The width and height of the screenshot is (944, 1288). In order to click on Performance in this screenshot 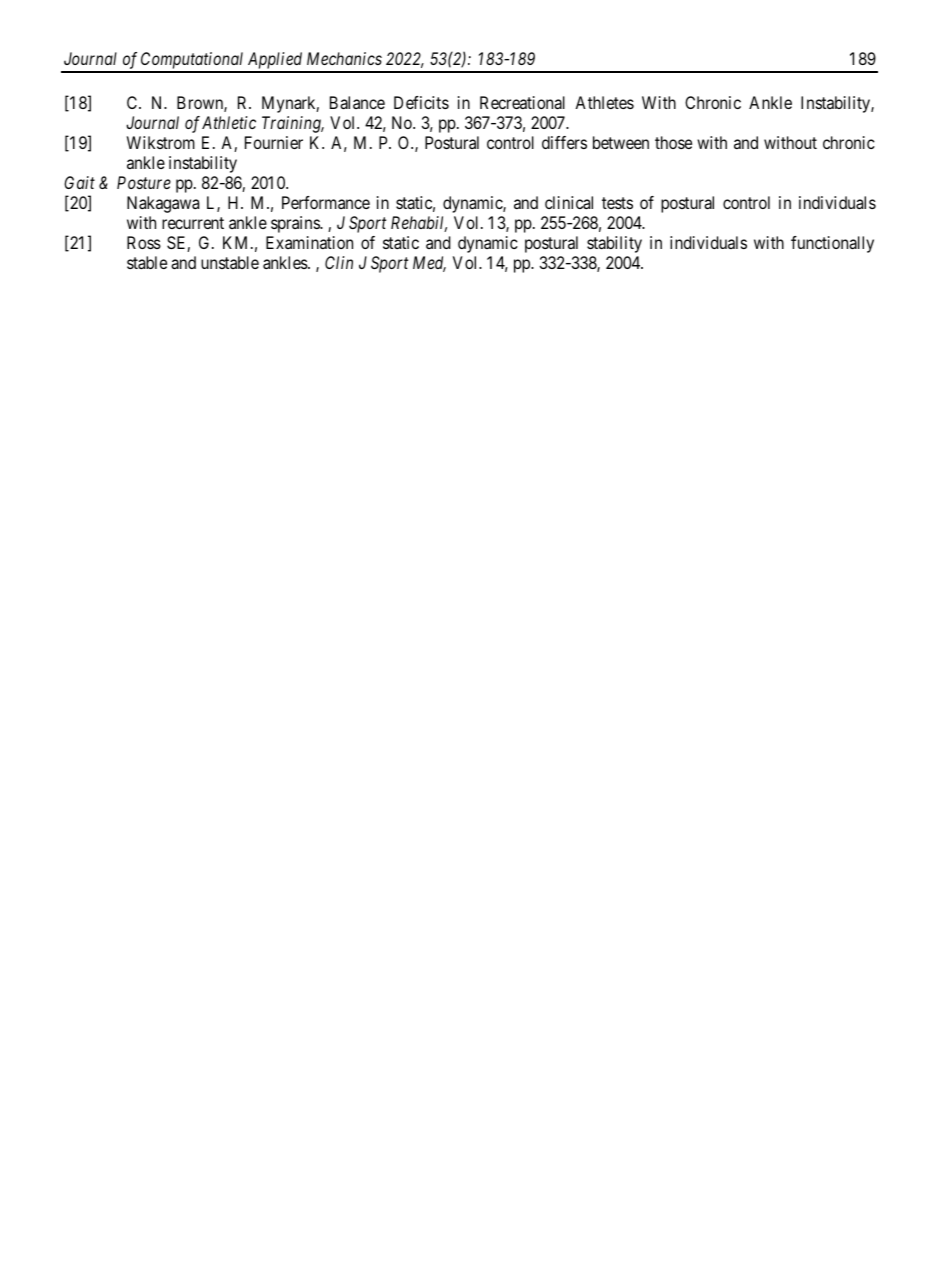, I will do `click(326, 202)`.
